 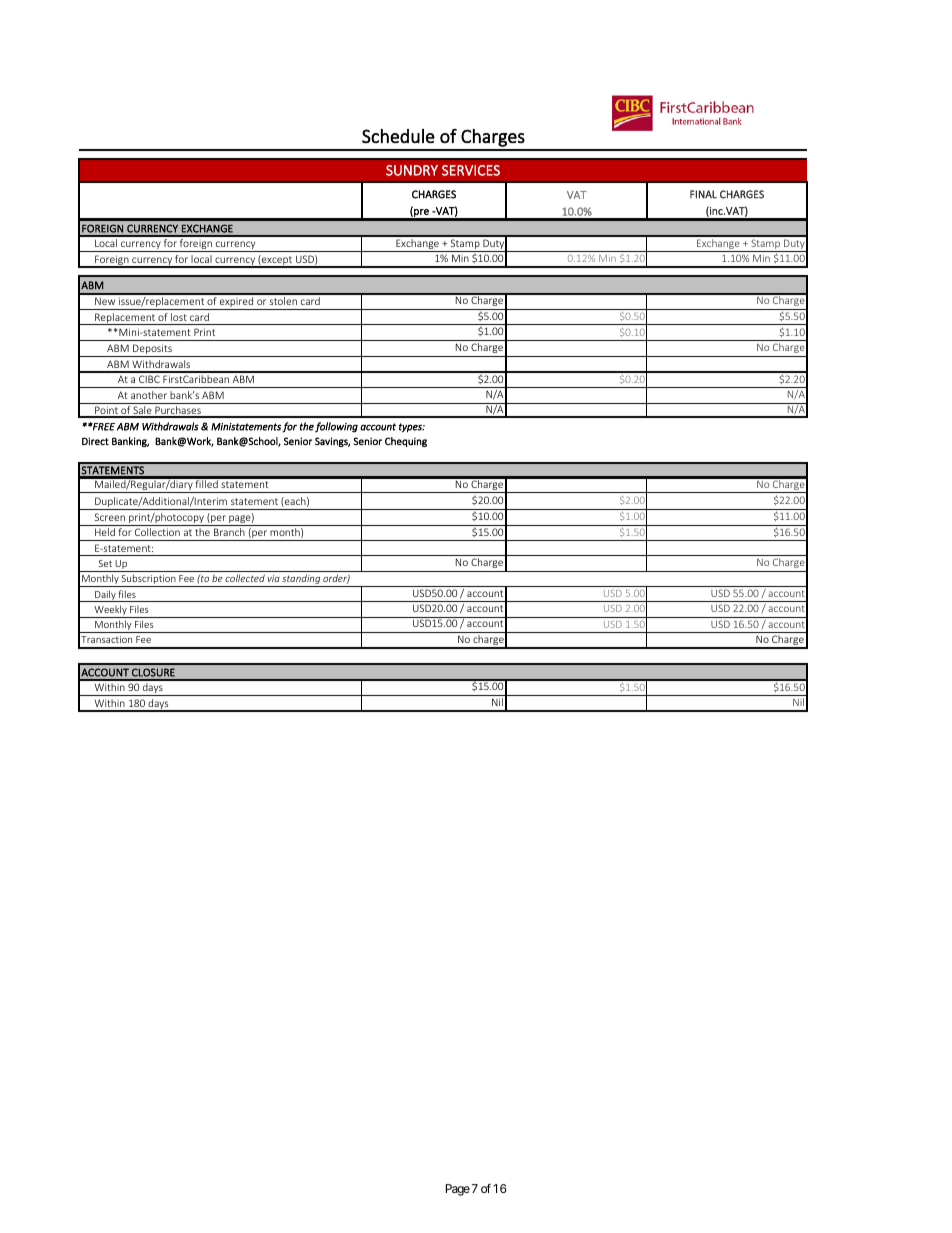 I want to click on Subscription, so click(x=149, y=580).
